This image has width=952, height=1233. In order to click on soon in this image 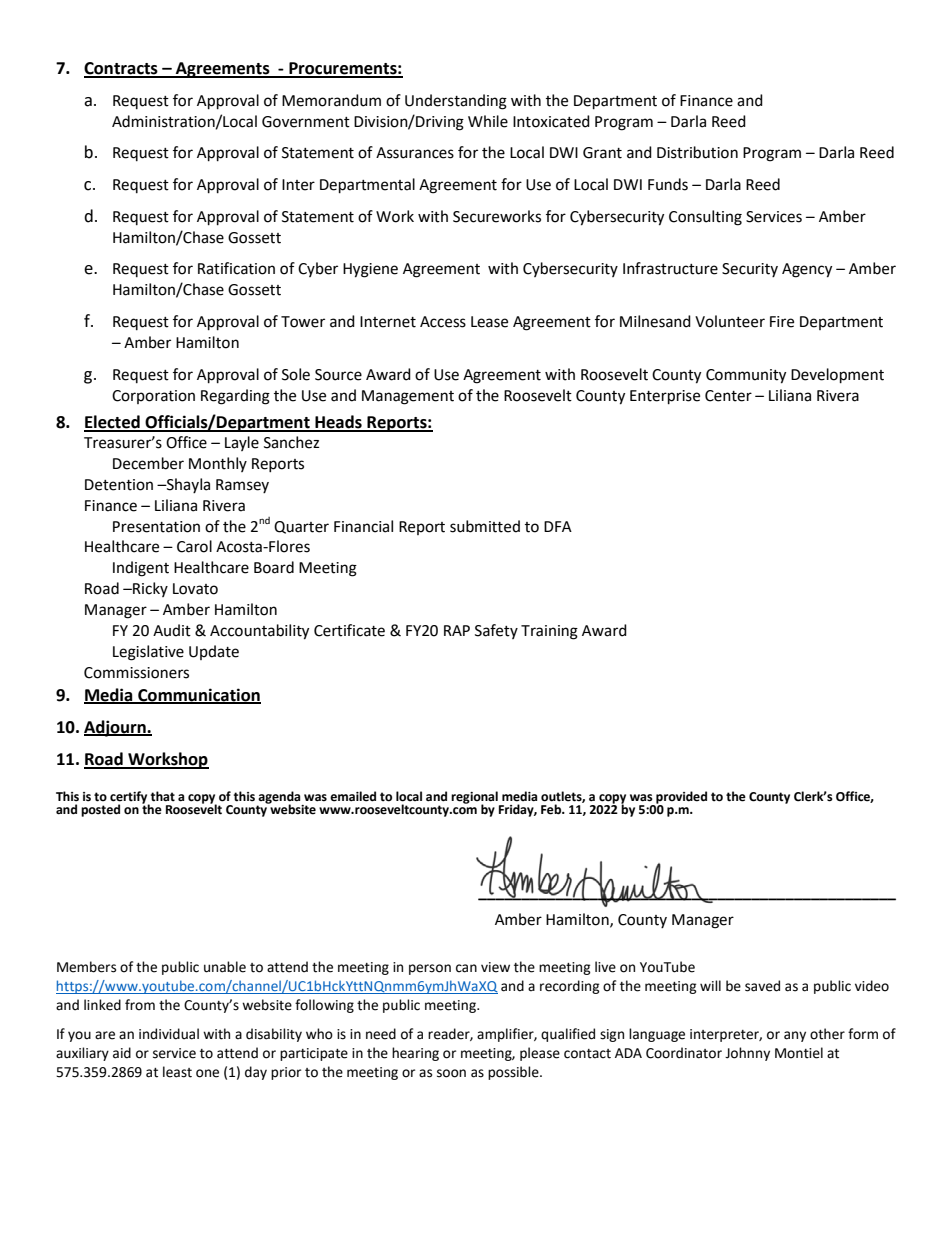, I will do `click(451, 1073)`.
